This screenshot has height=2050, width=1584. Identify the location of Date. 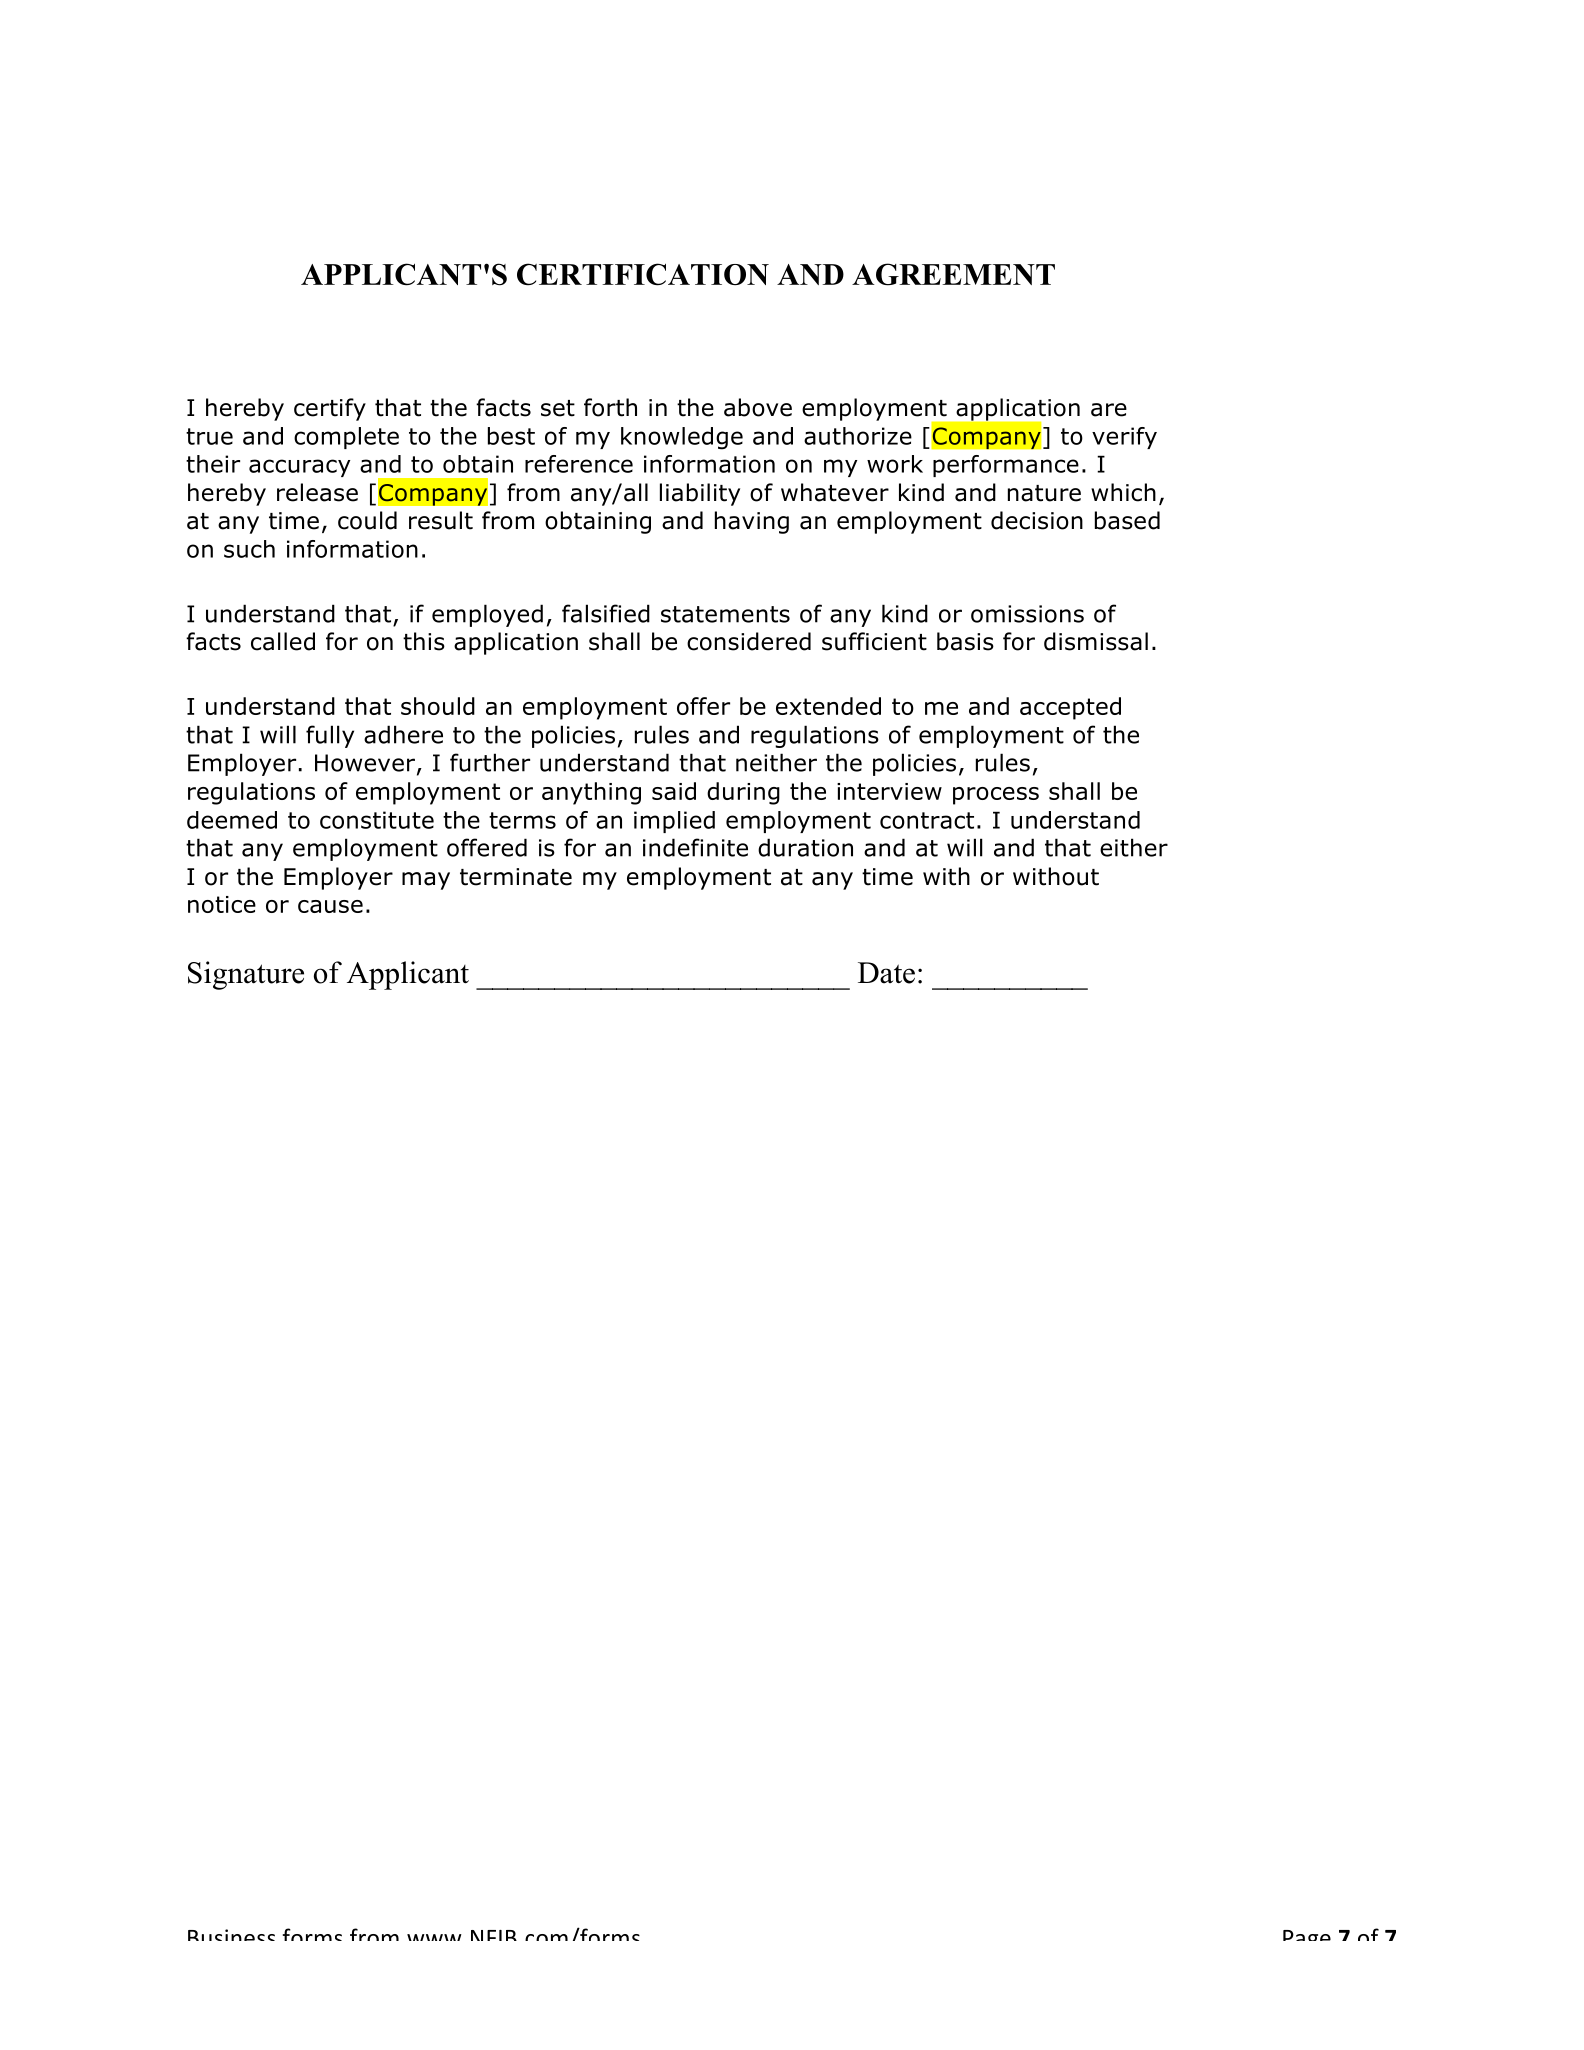
(886, 973).
